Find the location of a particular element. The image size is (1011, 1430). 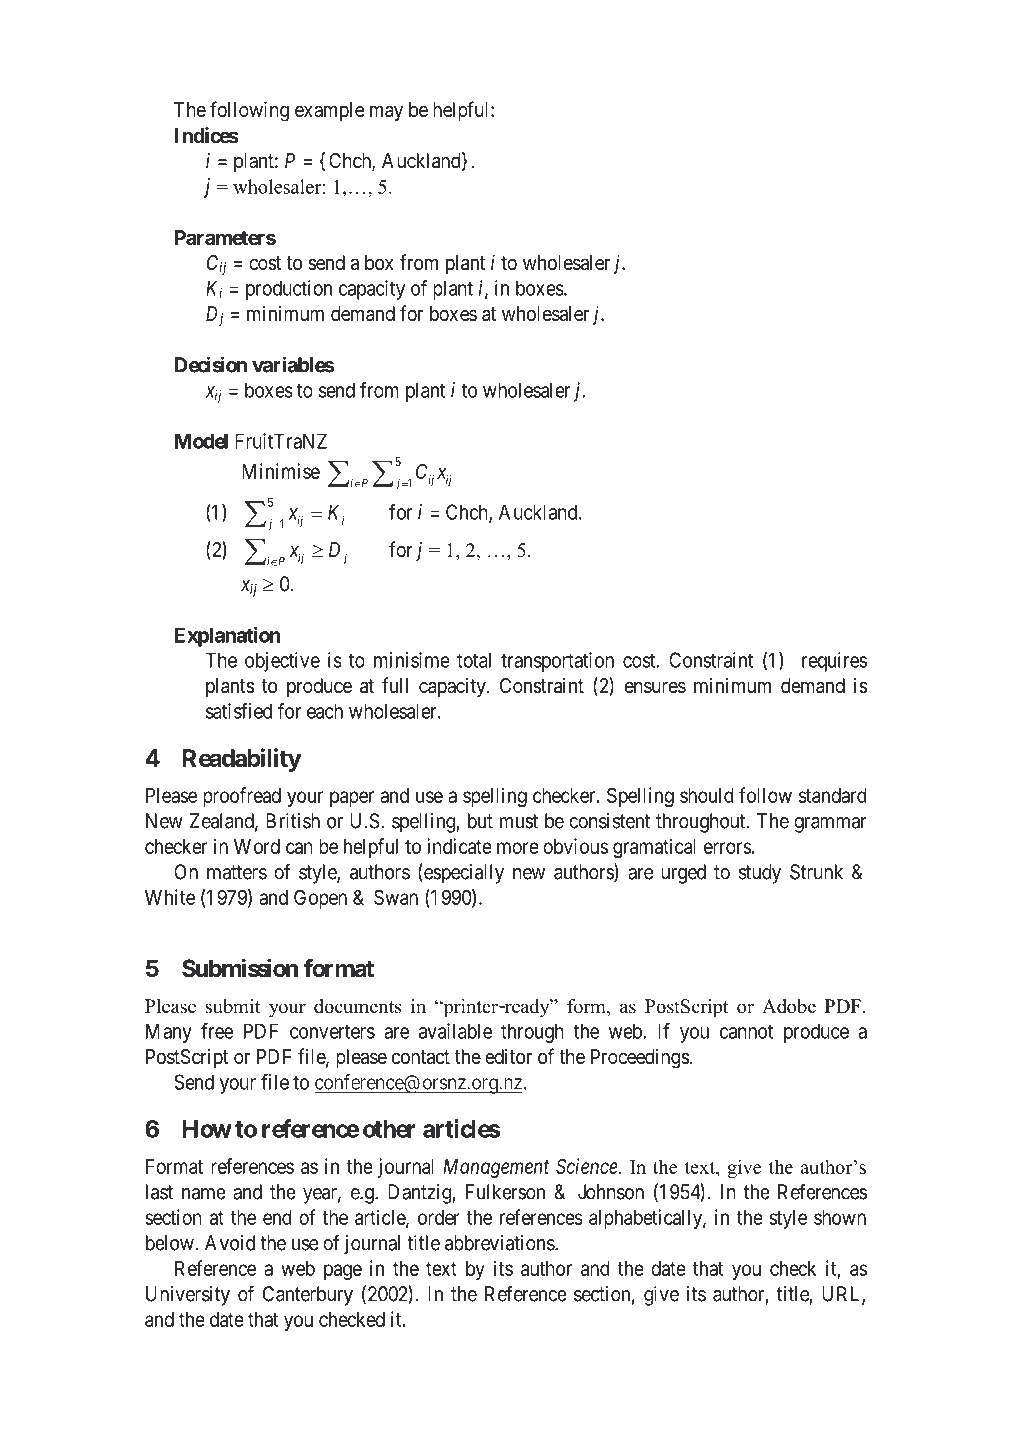

total is located at coordinates (474, 660).
